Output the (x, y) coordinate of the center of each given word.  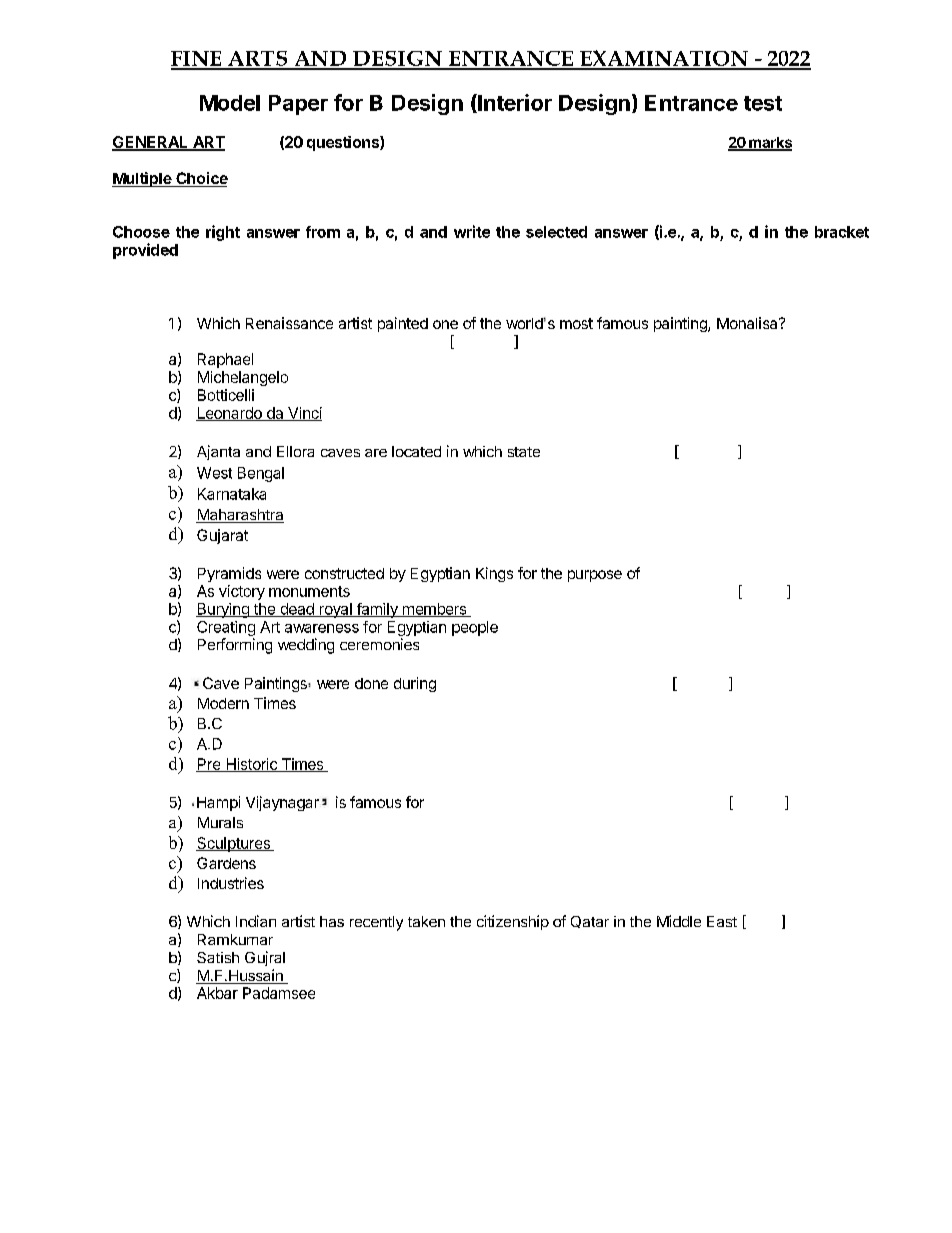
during (415, 684)
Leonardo (230, 414)
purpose (595, 576)
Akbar (217, 993)
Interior (514, 103)
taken (426, 921)
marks (769, 143)
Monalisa (748, 323)
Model (230, 103)
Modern (223, 703)
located (416, 451)
